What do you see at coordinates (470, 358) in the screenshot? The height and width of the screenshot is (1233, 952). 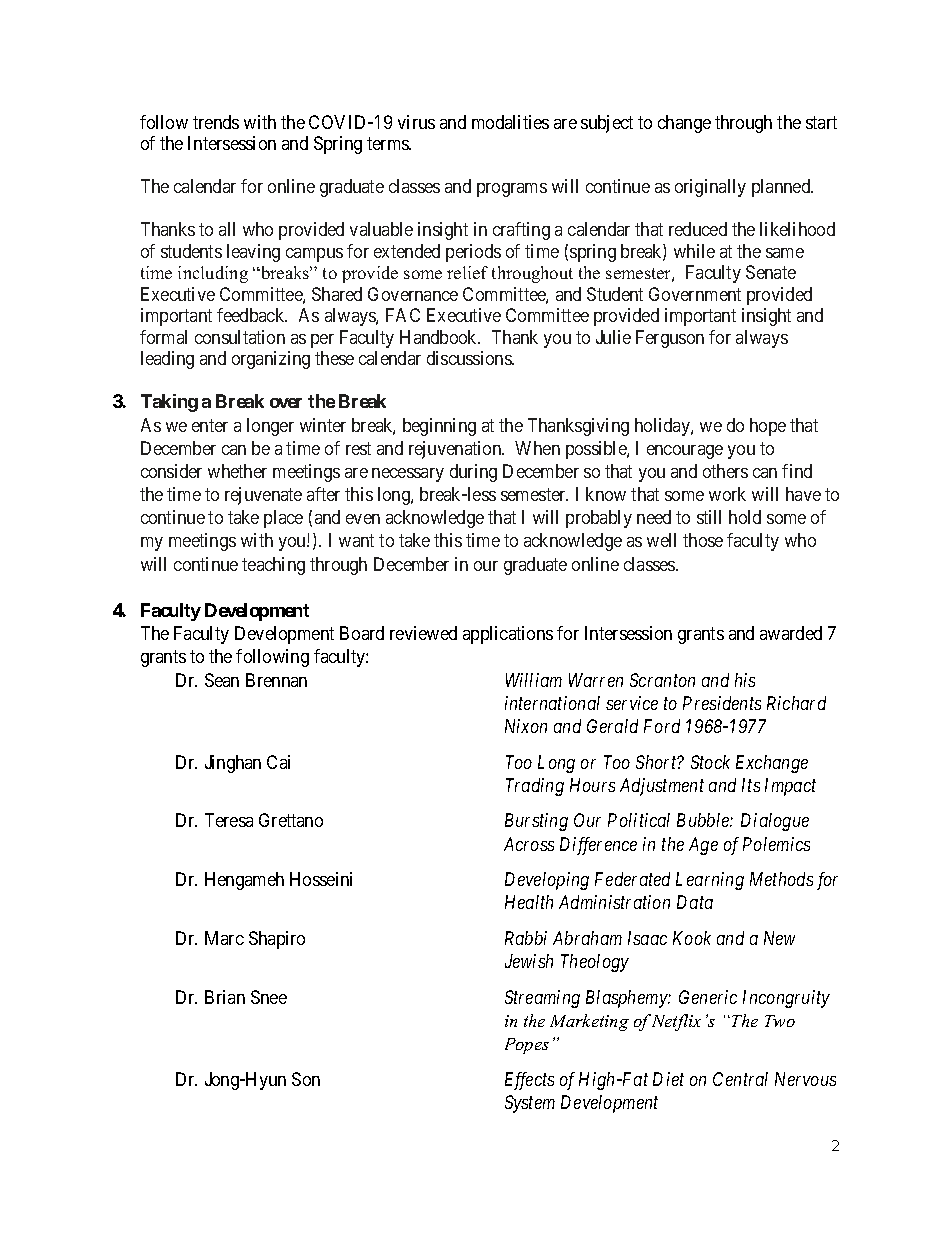 I see `discussions` at bounding box center [470, 358].
